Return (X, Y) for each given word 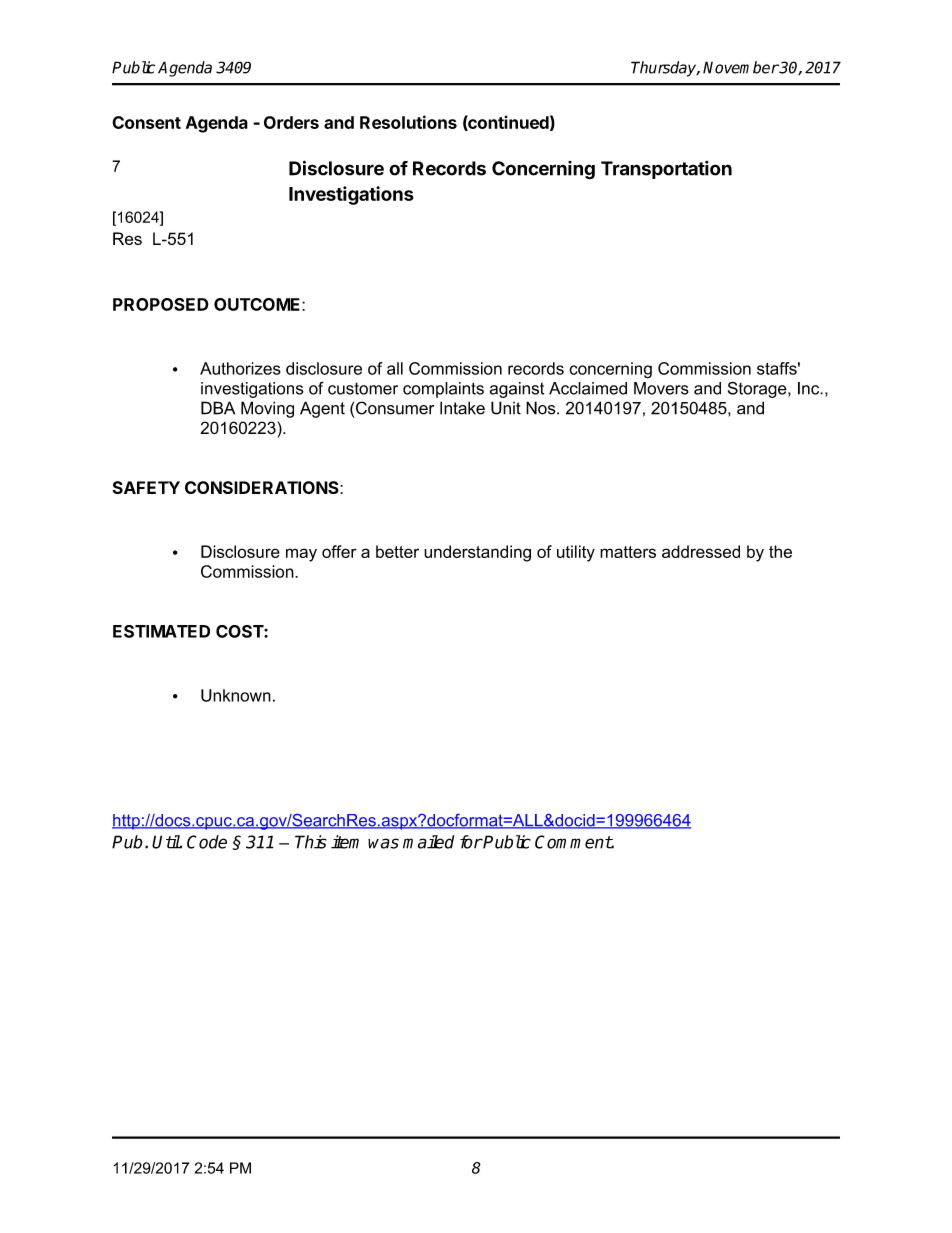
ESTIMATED (161, 631)
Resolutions (408, 122)
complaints (443, 390)
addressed (701, 551)
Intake (462, 408)
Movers (661, 388)
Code (207, 842)
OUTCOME (258, 304)
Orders (291, 122)
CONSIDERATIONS (263, 487)
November (741, 67)
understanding (477, 553)
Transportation (666, 170)
